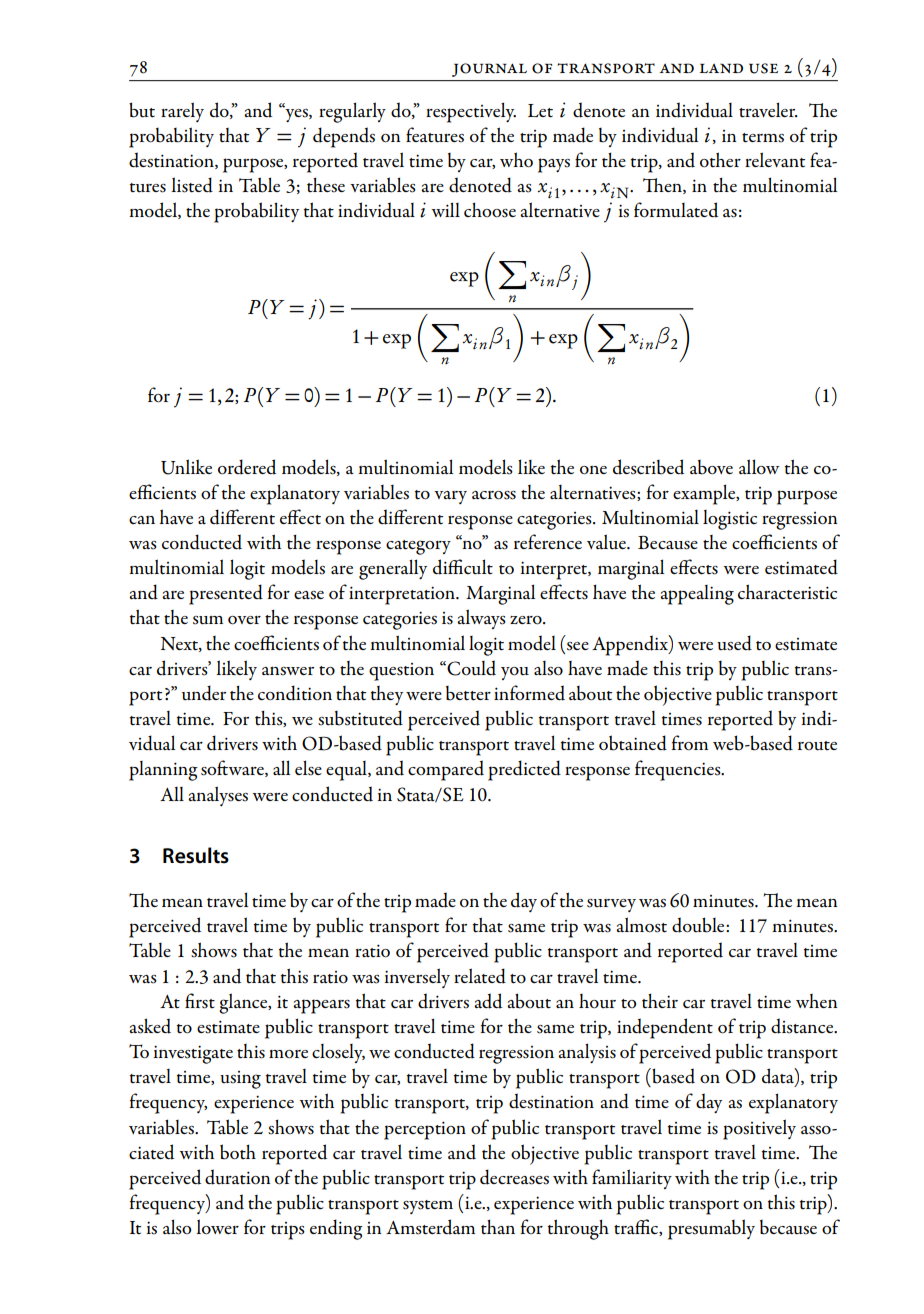 The height and width of the screenshot is (1314, 924). Describe the element at coordinates (711, 1229) in the screenshot. I see `presumably` at that location.
